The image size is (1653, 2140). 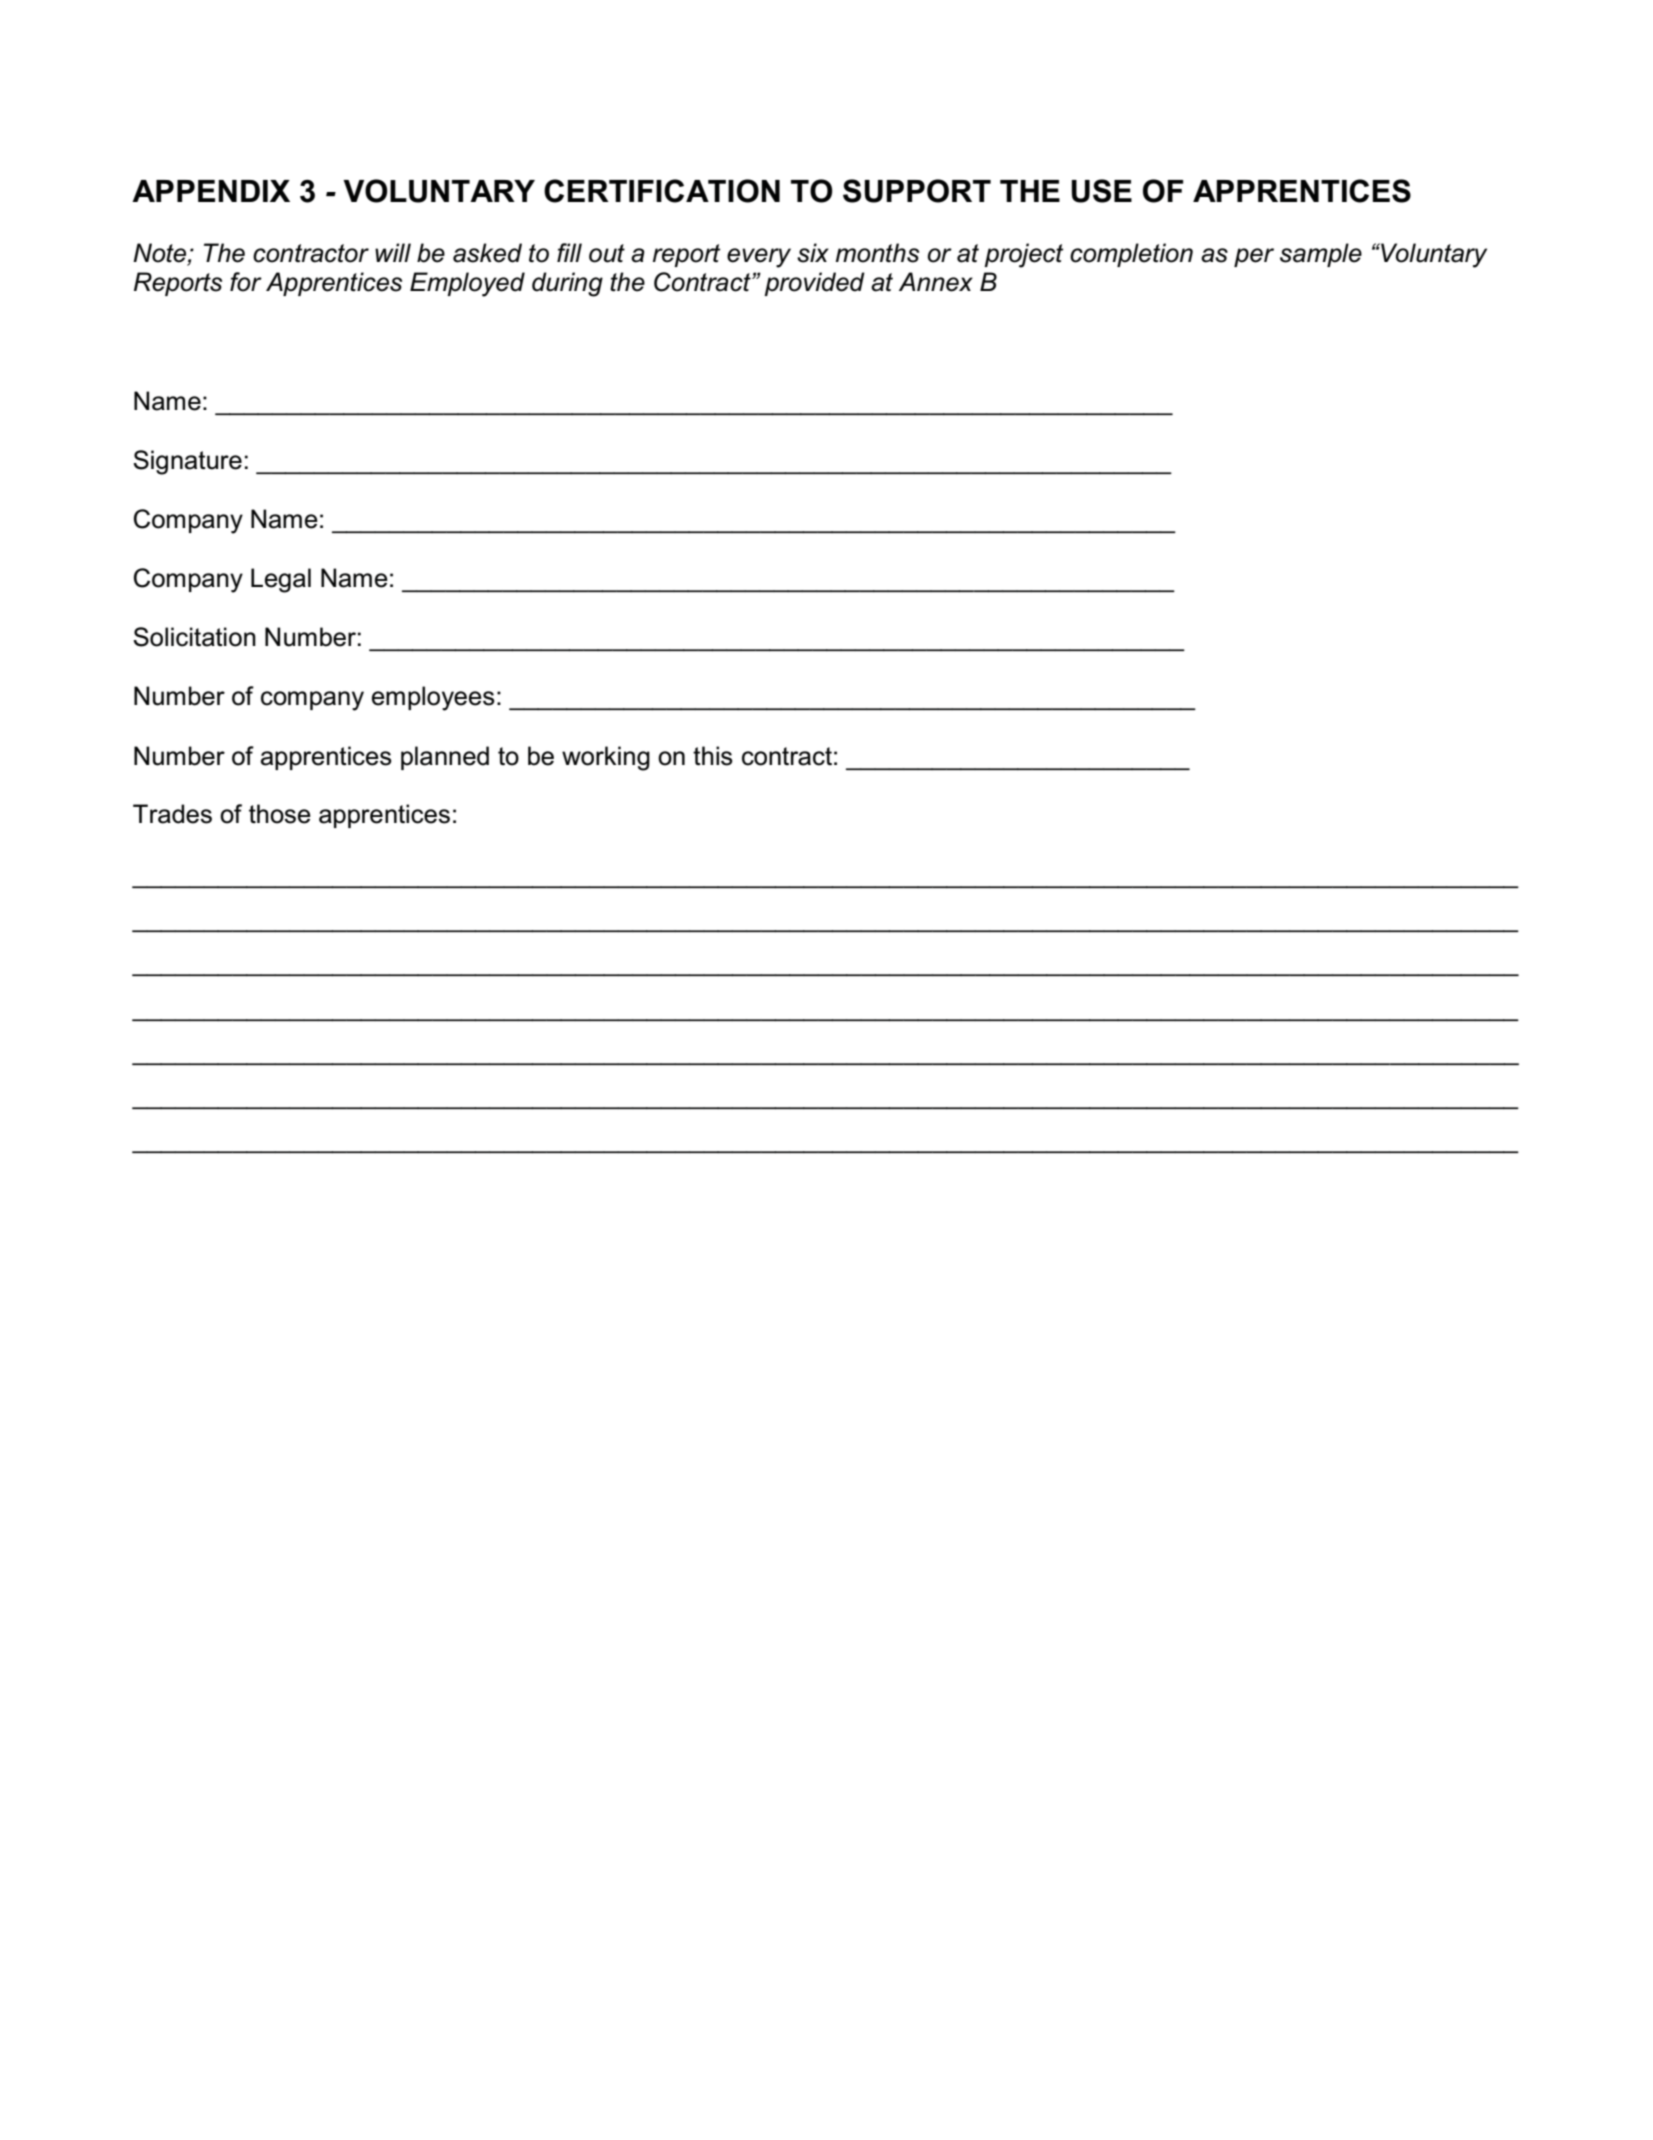 I want to click on planned, so click(x=445, y=758).
